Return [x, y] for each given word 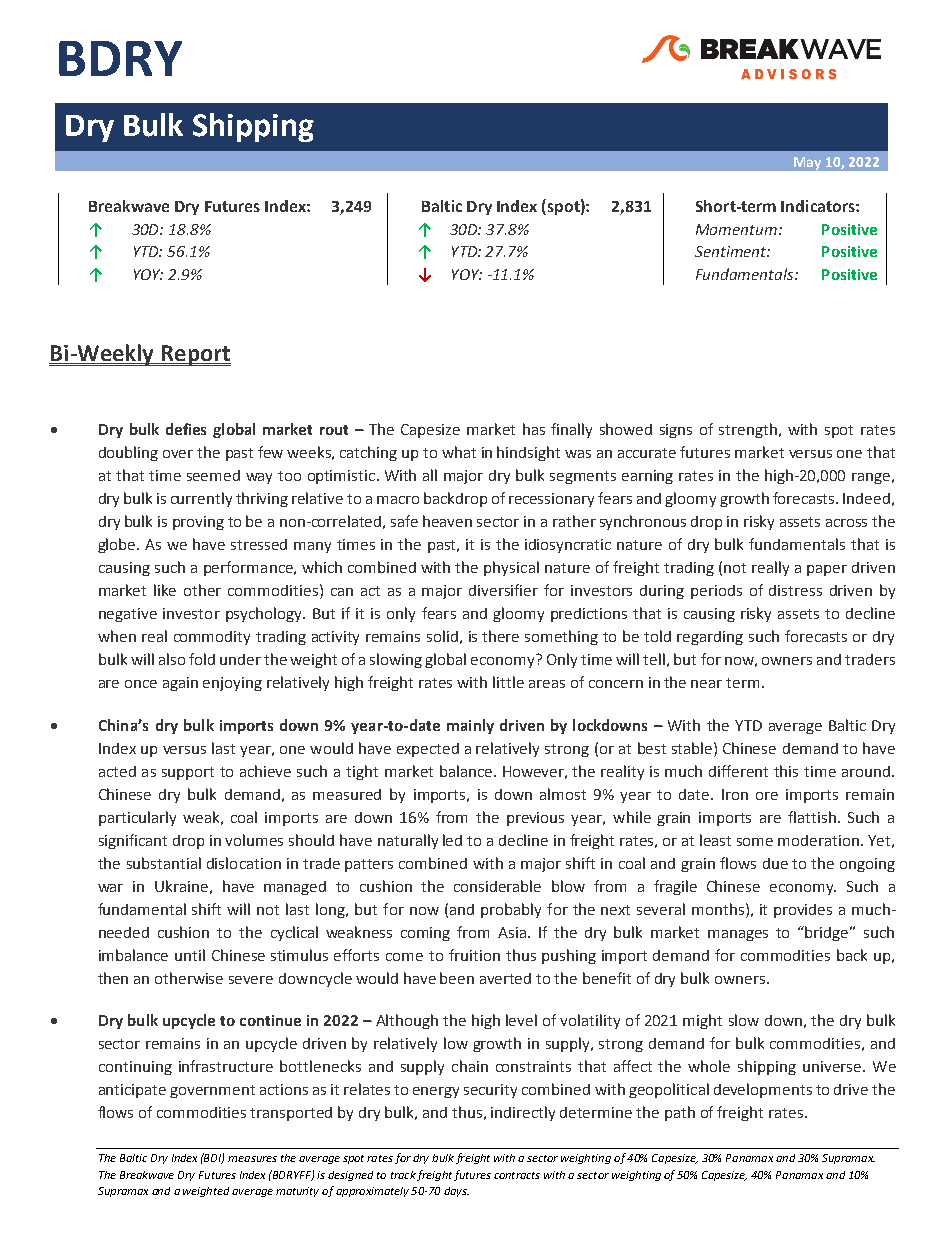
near [706, 684]
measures [252, 1159]
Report [195, 355]
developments [763, 1090]
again [180, 684]
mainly [470, 726]
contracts [517, 1175]
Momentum [736, 229]
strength [749, 430]
